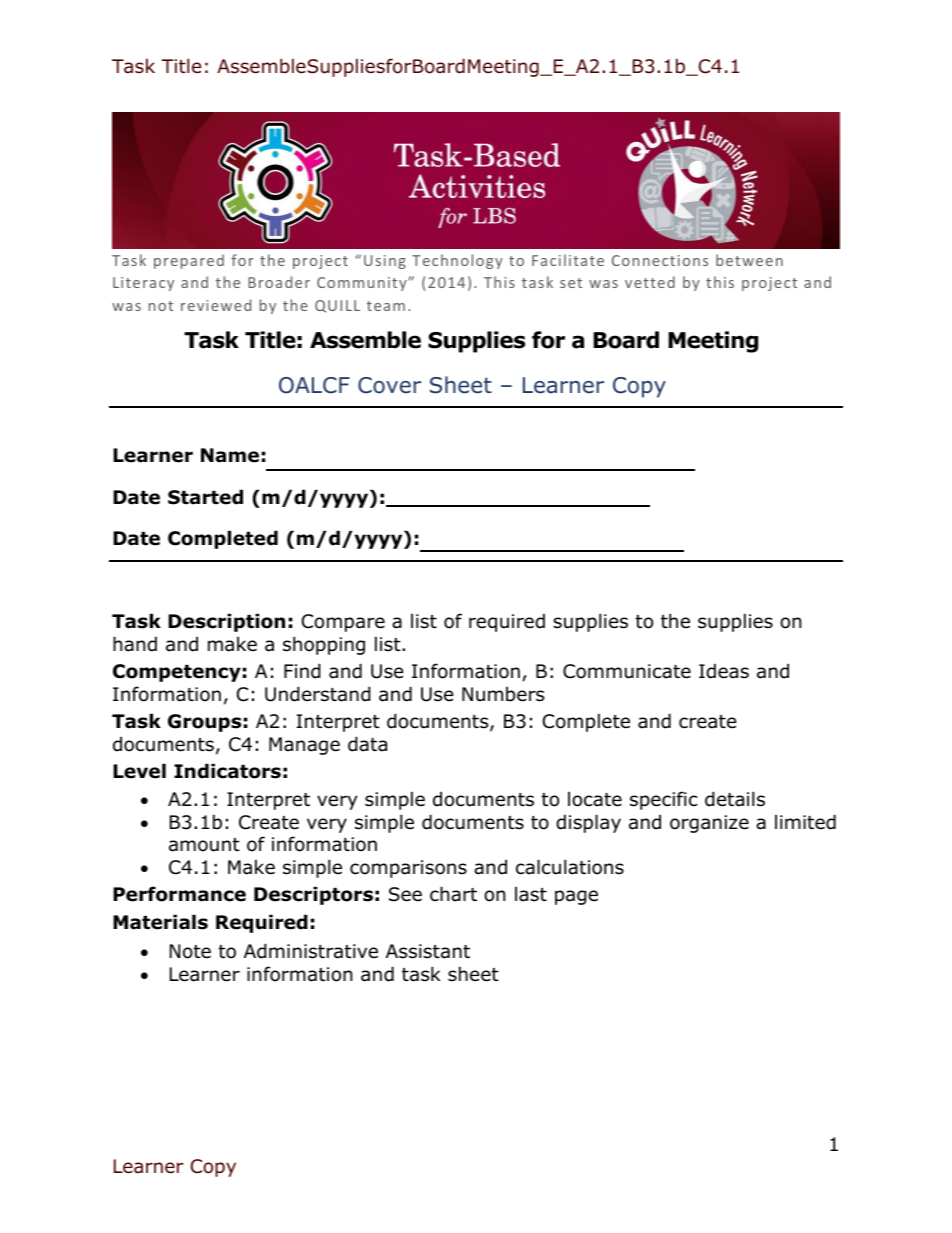 The height and width of the image is (1233, 952). I want to click on Description, so click(226, 622).
